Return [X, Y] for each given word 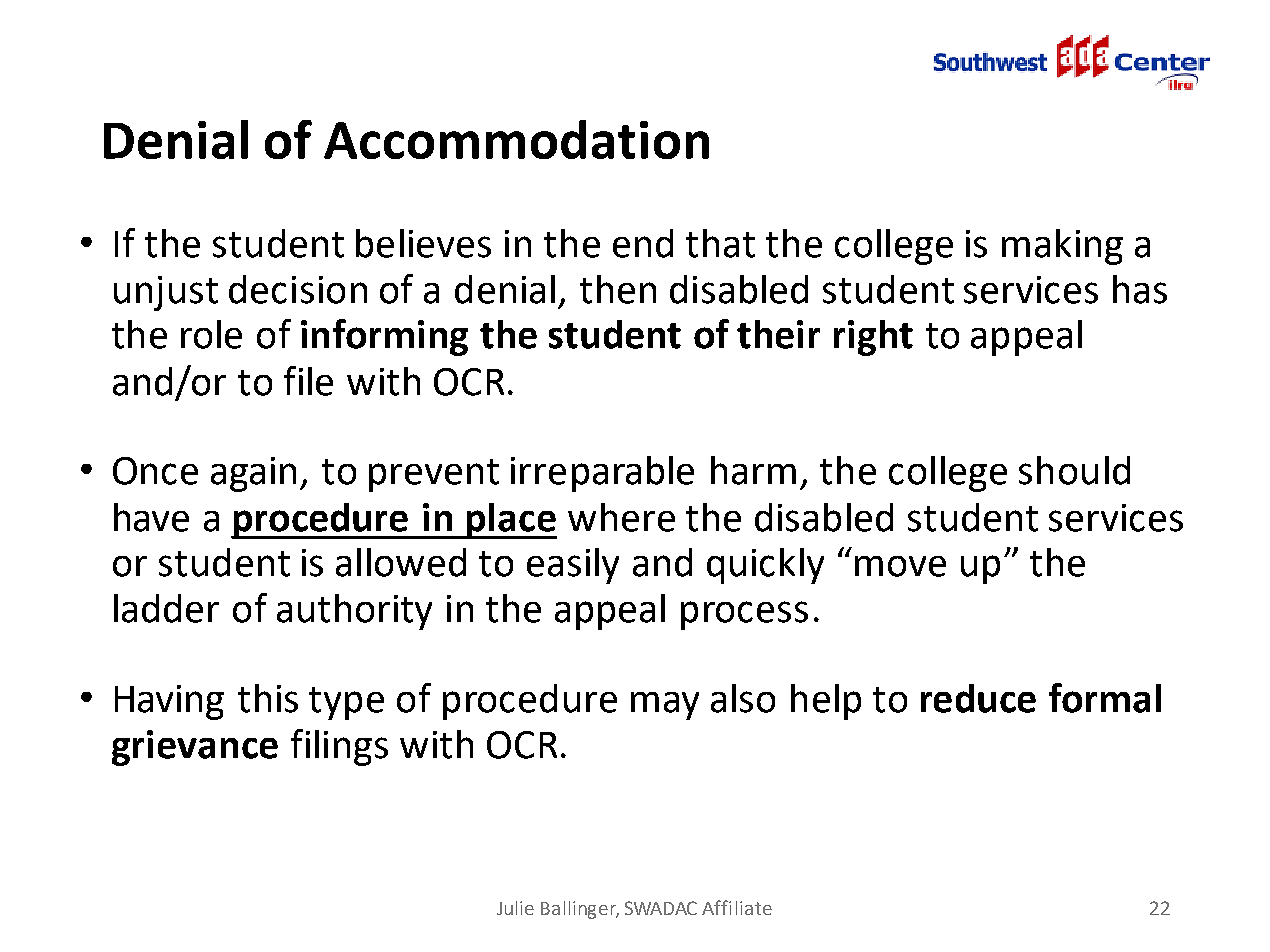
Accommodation [516, 139]
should [1074, 470]
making [1062, 247]
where [621, 517]
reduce [978, 698]
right [873, 338]
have [151, 517]
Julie [515, 908]
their [778, 334]
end [643, 243]
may [665, 706]
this [268, 698]
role [211, 334]
